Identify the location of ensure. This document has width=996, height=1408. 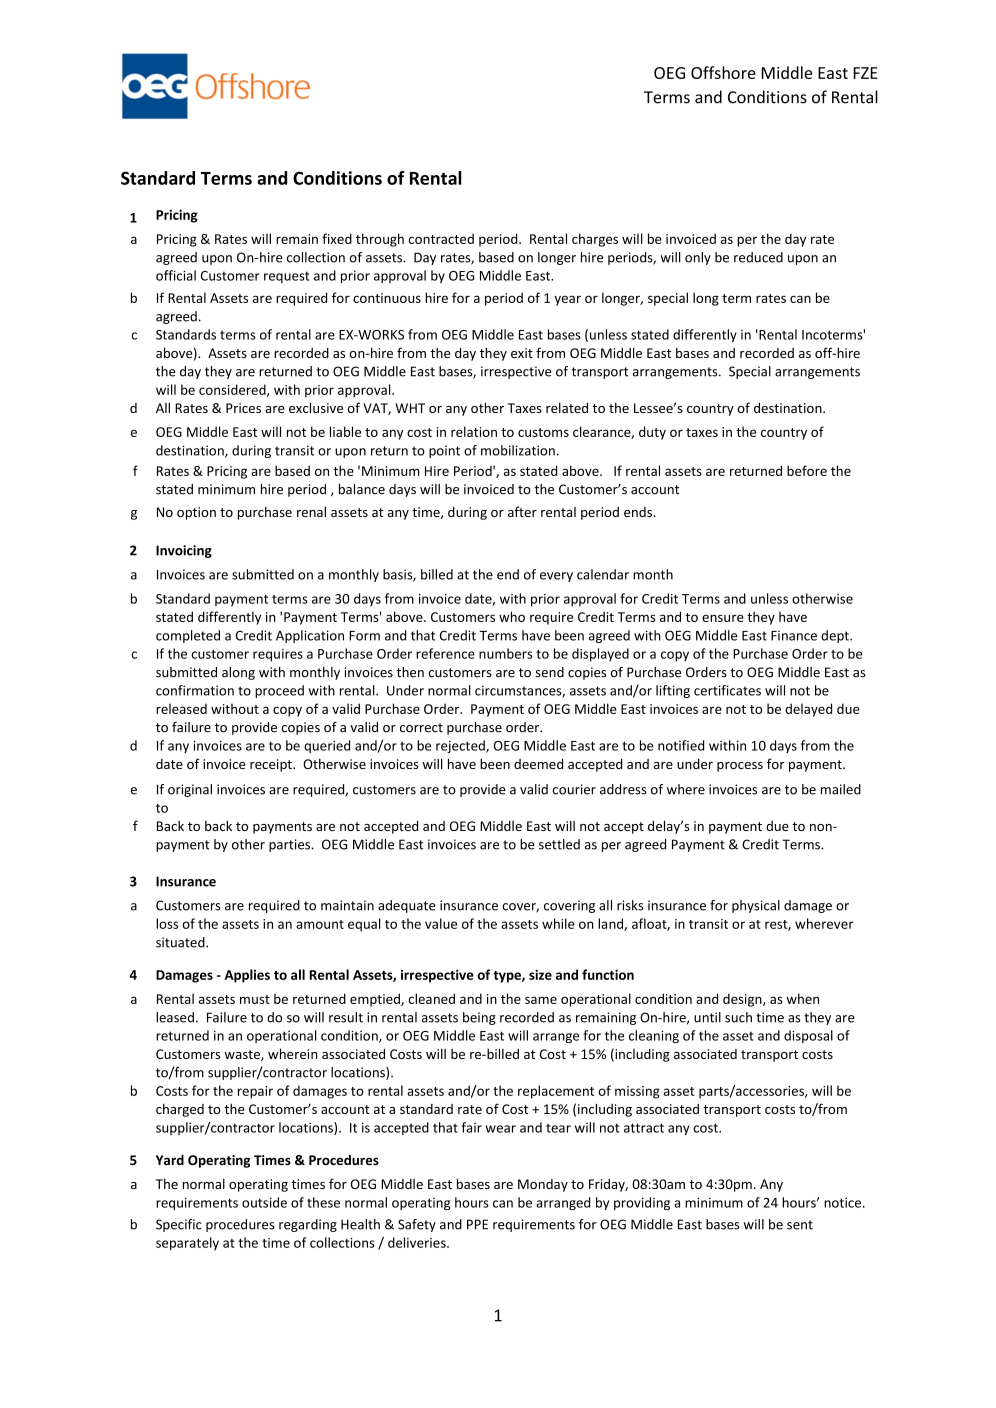
(723, 618).
